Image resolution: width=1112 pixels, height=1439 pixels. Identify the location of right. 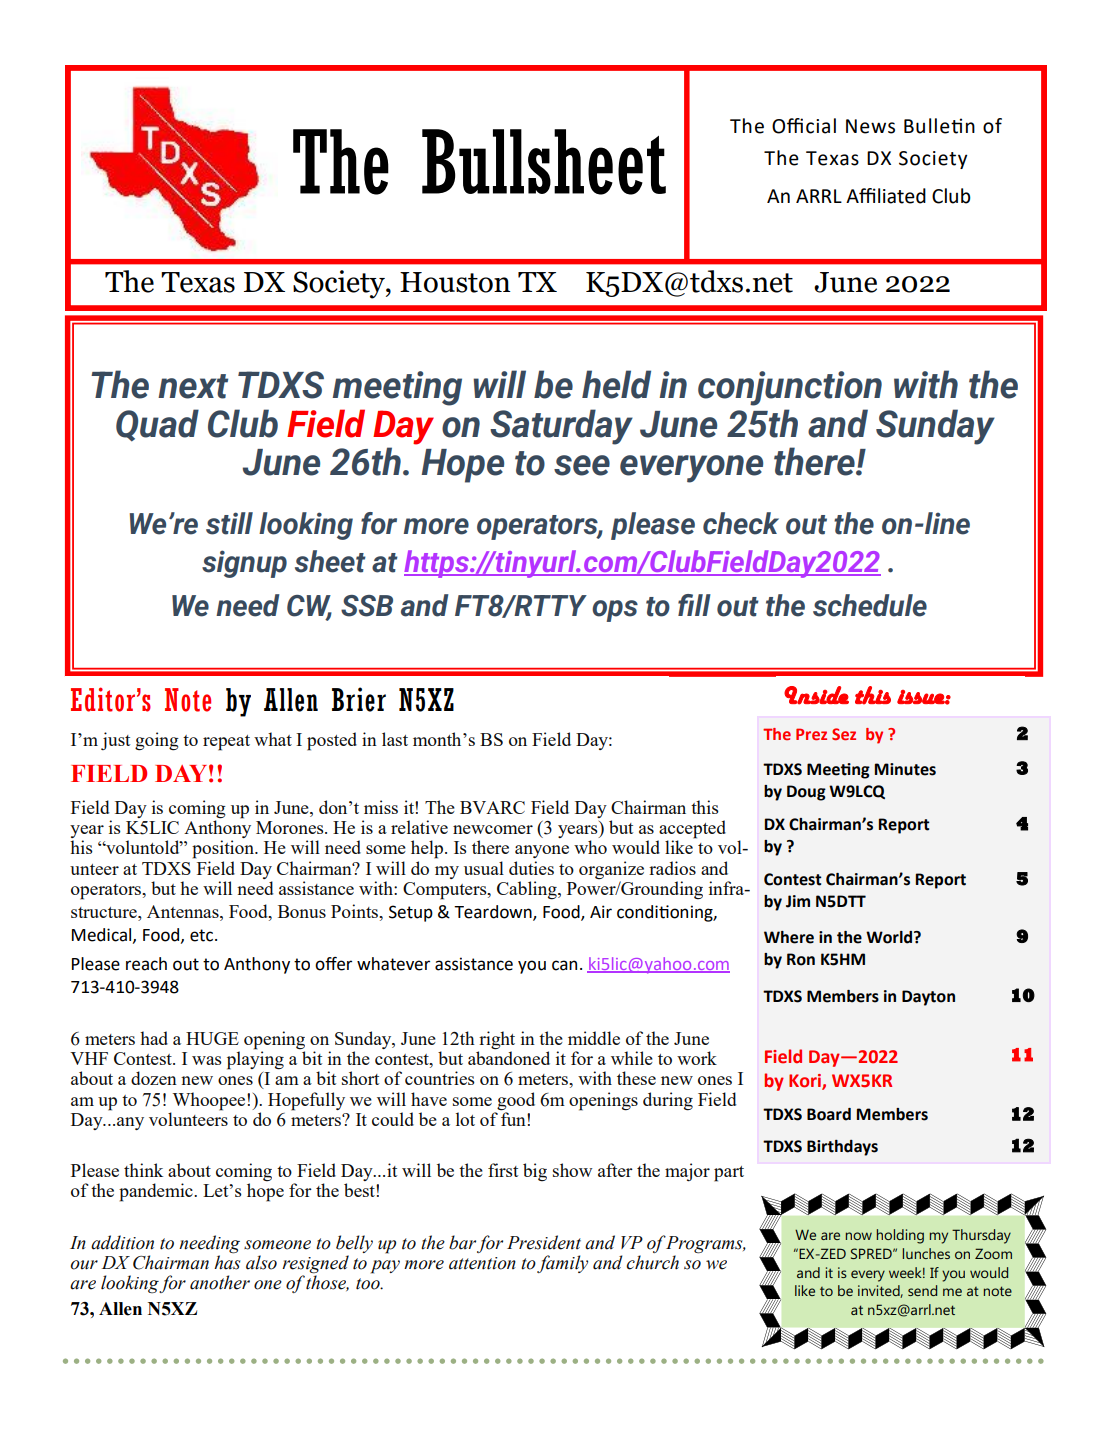
(496, 1041).
